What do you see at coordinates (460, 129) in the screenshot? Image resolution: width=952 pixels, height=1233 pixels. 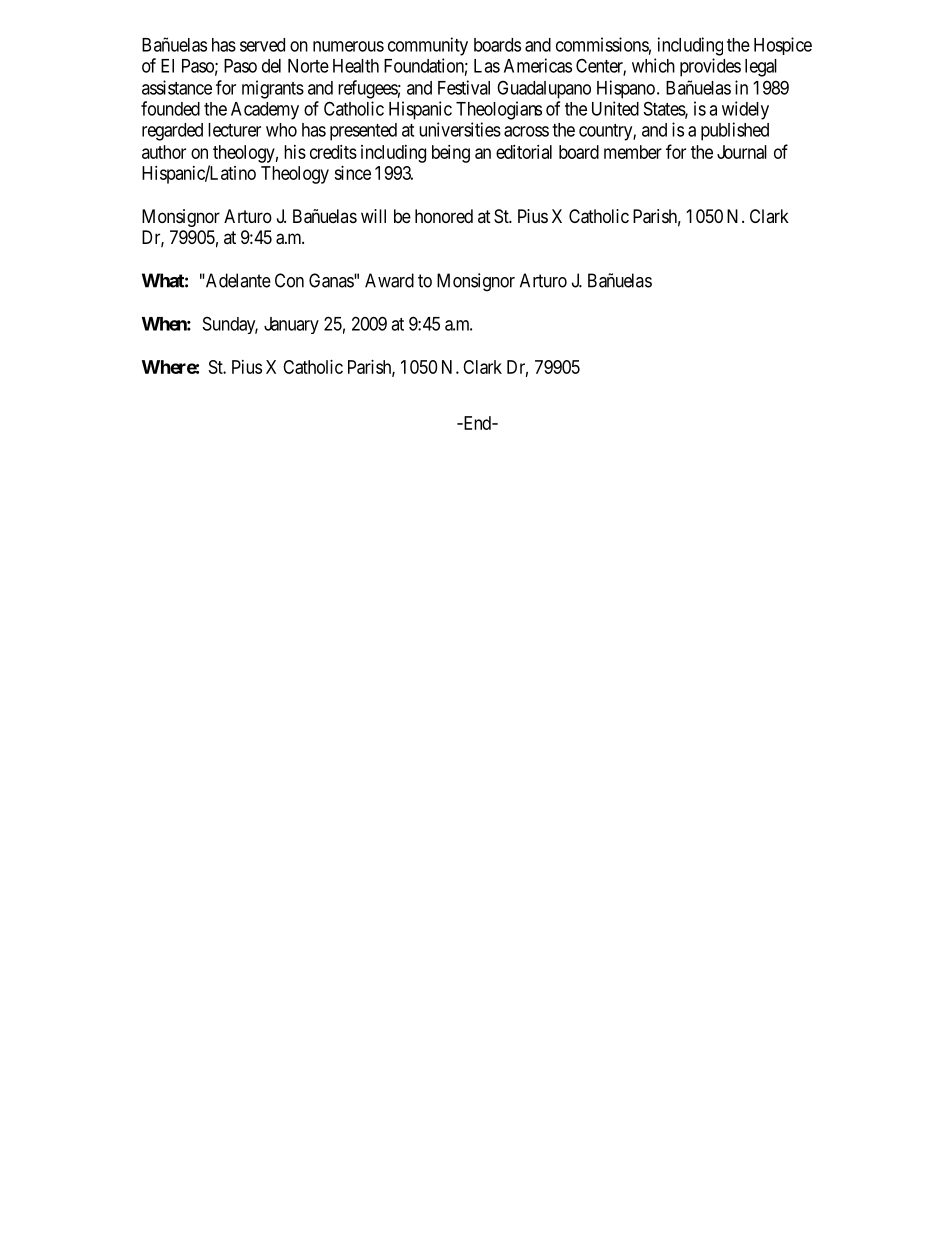 I see `universities` at bounding box center [460, 129].
